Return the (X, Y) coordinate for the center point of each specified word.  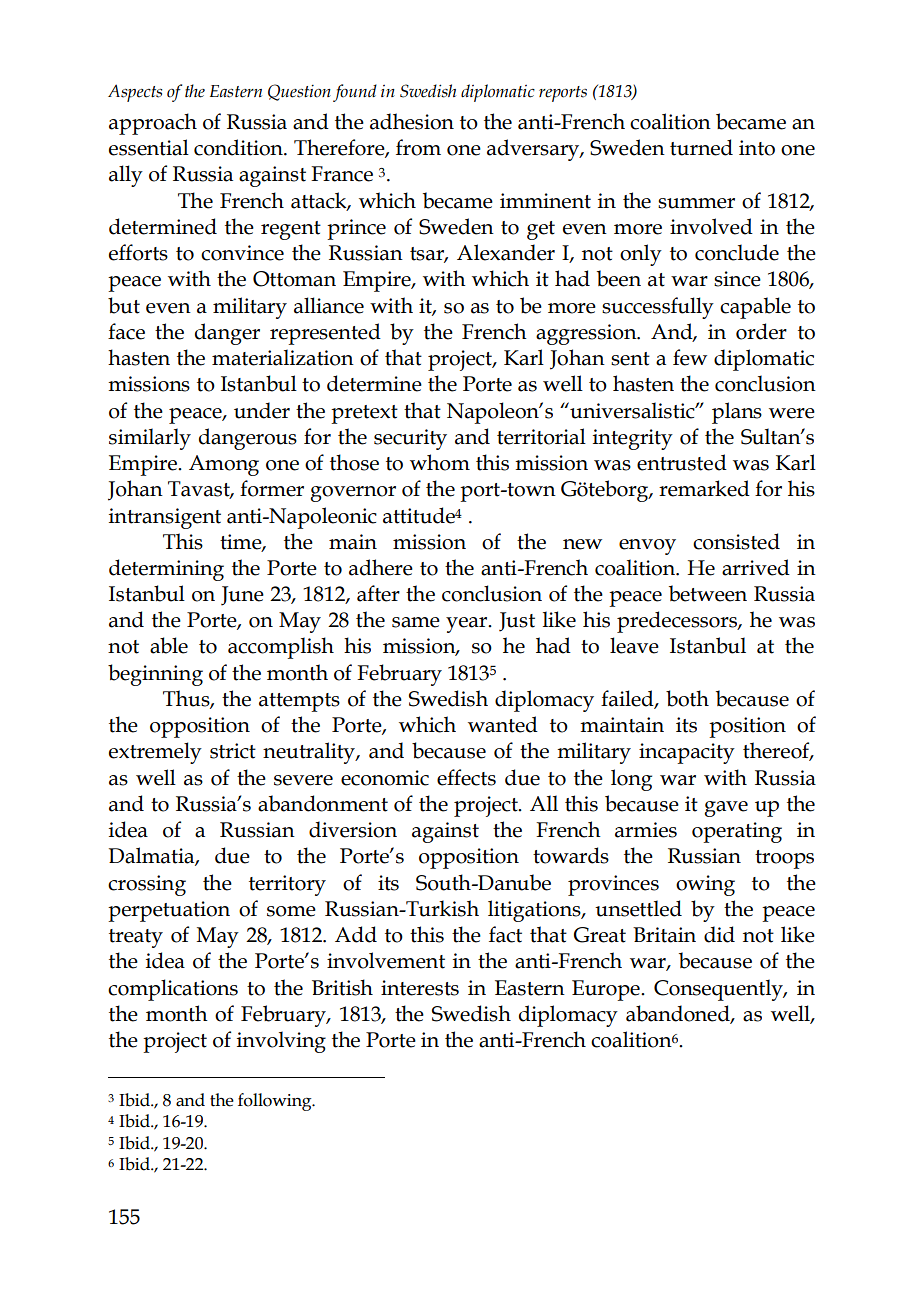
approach (153, 124)
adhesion (412, 121)
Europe (607, 990)
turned (701, 147)
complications (173, 990)
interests (420, 988)
